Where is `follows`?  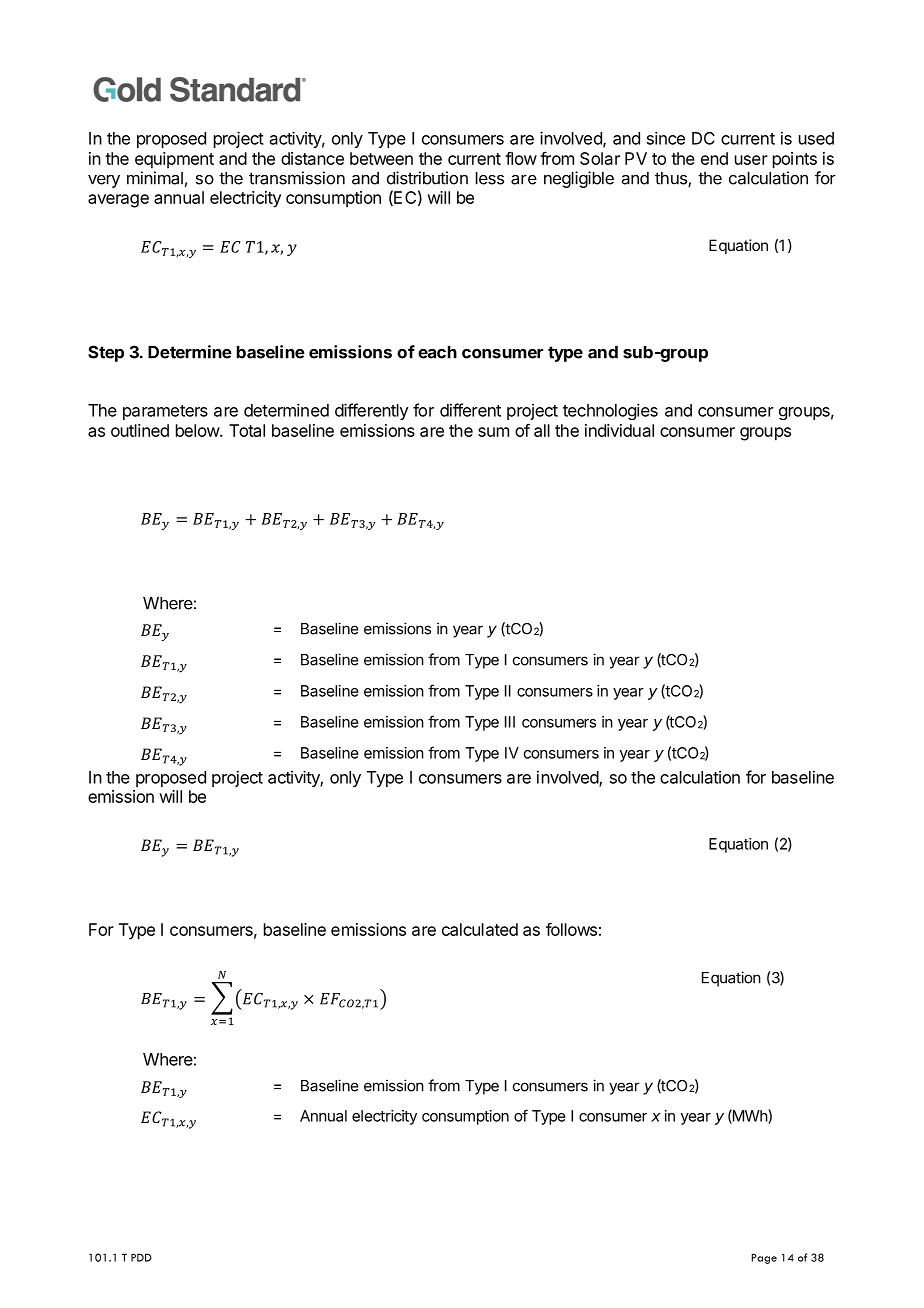 follows is located at coordinates (571, 929).
